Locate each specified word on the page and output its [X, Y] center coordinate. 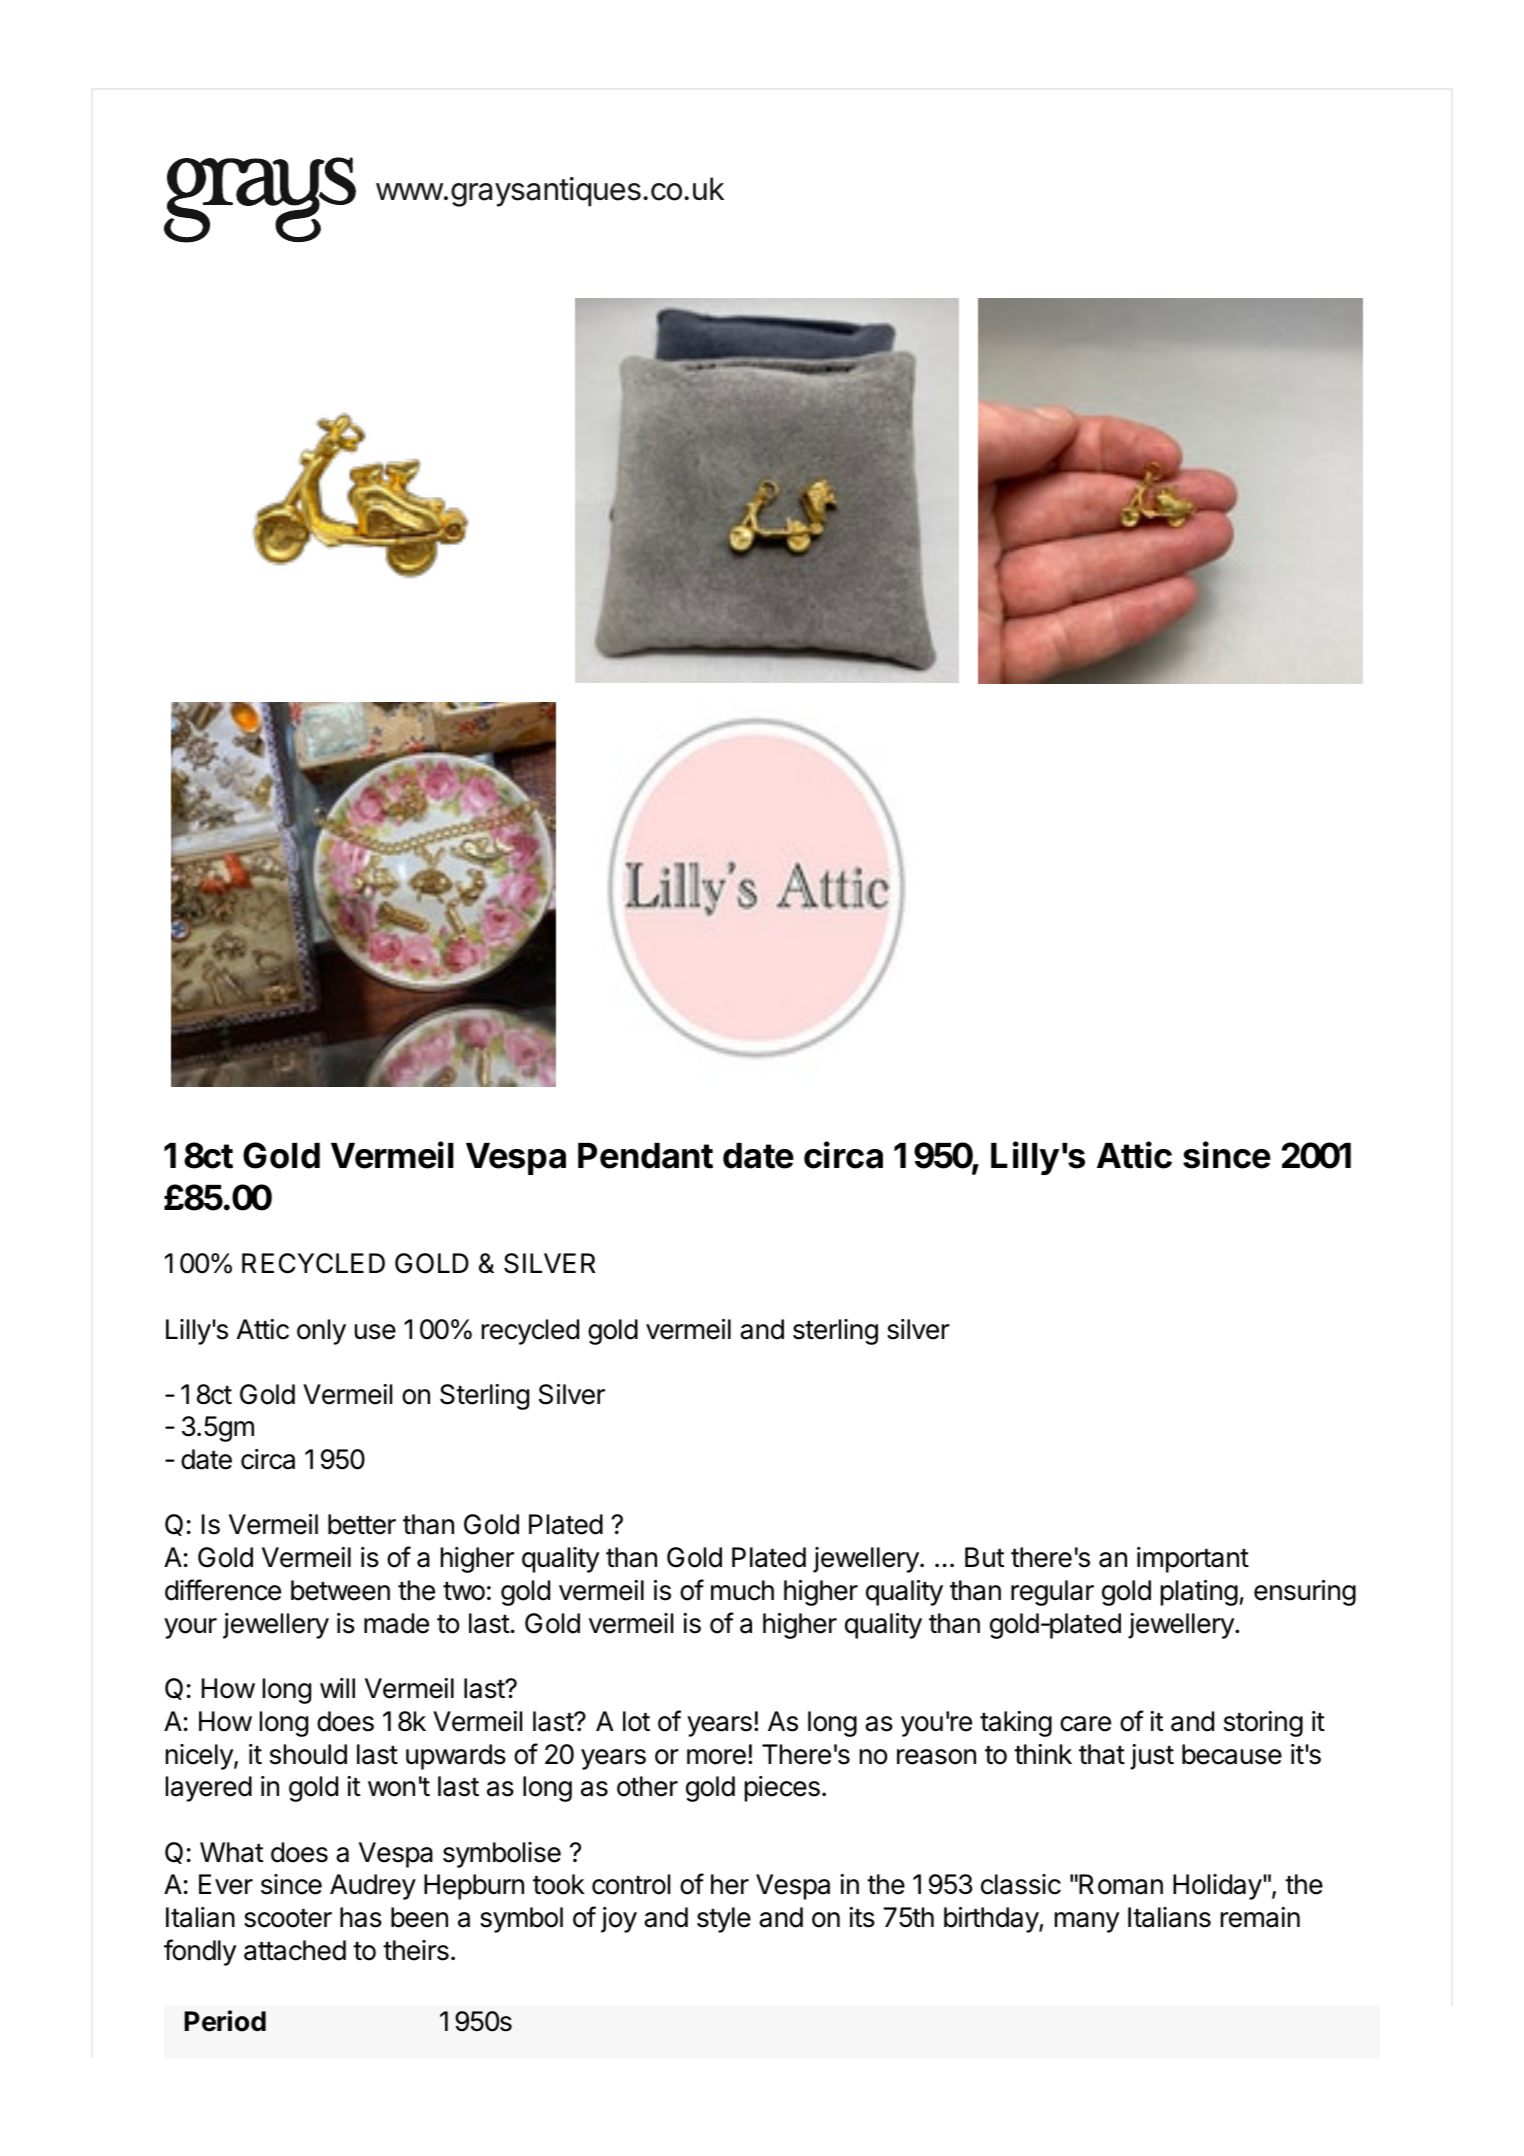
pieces [782, 1789]
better [362, 1524]
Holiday [1217, 1887]
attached [295, 1950]
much [742, 1590]
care [1085, 1724]
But [984, 1557]
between [340, 1590]
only [321, 1332]
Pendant [645, 1156]
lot [636, 1721]
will [337, 1688]
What [231, 1852]
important [1193, 1560]
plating [1199, 1593]
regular [1052, 1593]
